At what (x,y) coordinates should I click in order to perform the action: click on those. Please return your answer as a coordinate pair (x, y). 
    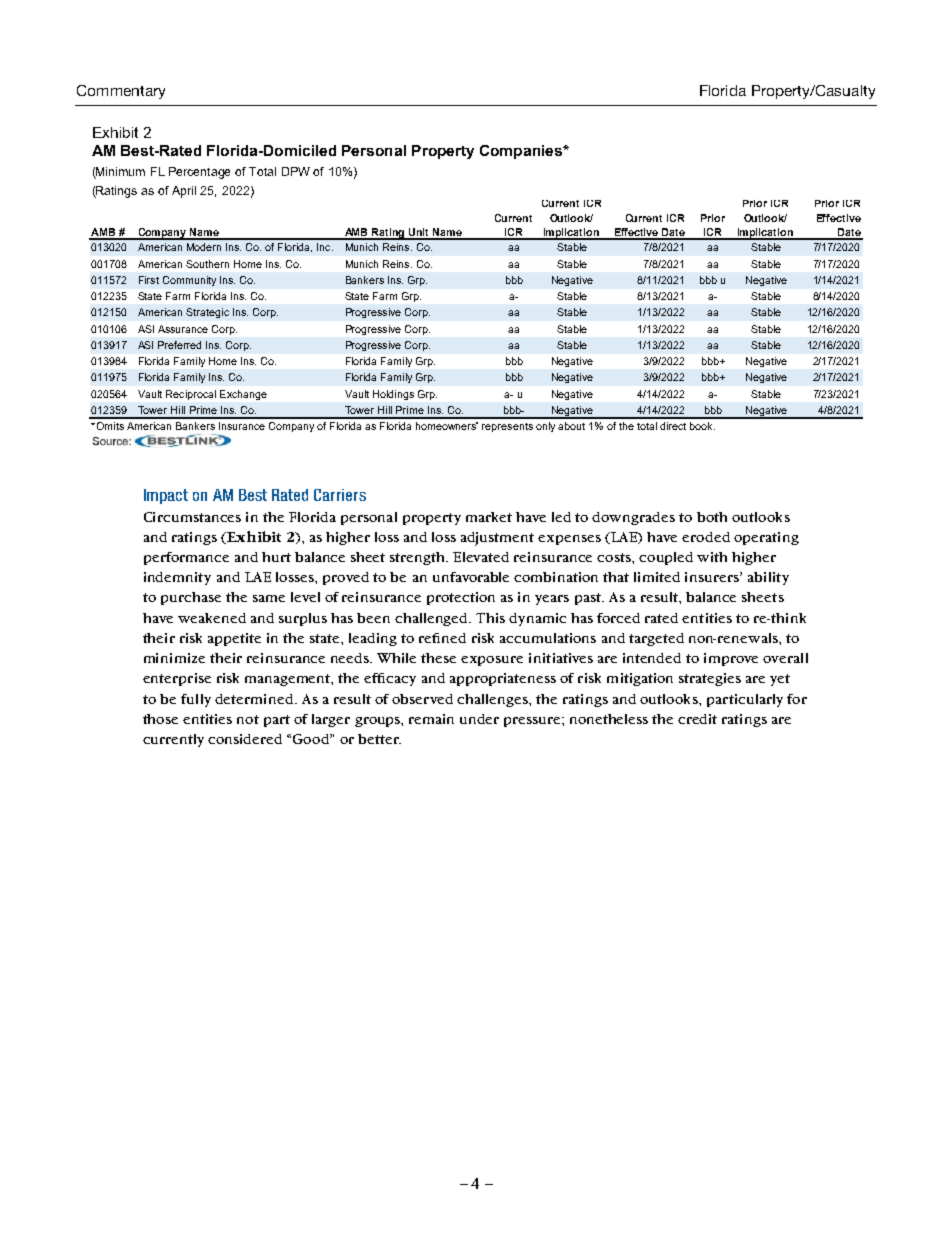
    Looking at the image, I should click on (160, 719).
